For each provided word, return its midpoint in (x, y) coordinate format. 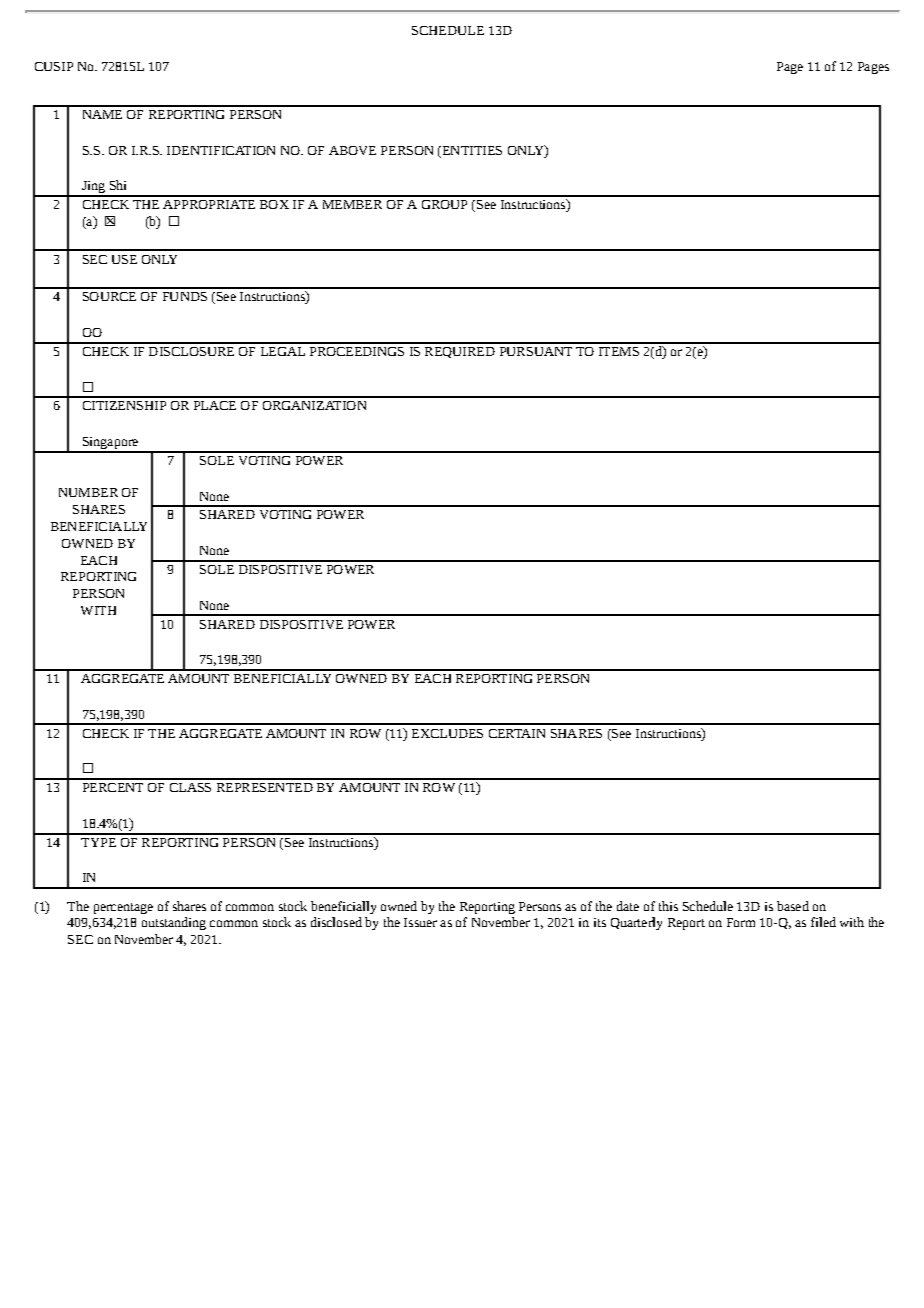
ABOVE (352, 150)
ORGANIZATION (314, 405)
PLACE (215, 405)
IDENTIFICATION (221, 150)
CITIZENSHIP (124, 405)
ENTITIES (471, 150)
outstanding (174, 923)
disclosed (336, 922)
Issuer (420, 922)
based (793, 906)
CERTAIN (517, 733)
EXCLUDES (447, 733)
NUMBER (88, 492)
